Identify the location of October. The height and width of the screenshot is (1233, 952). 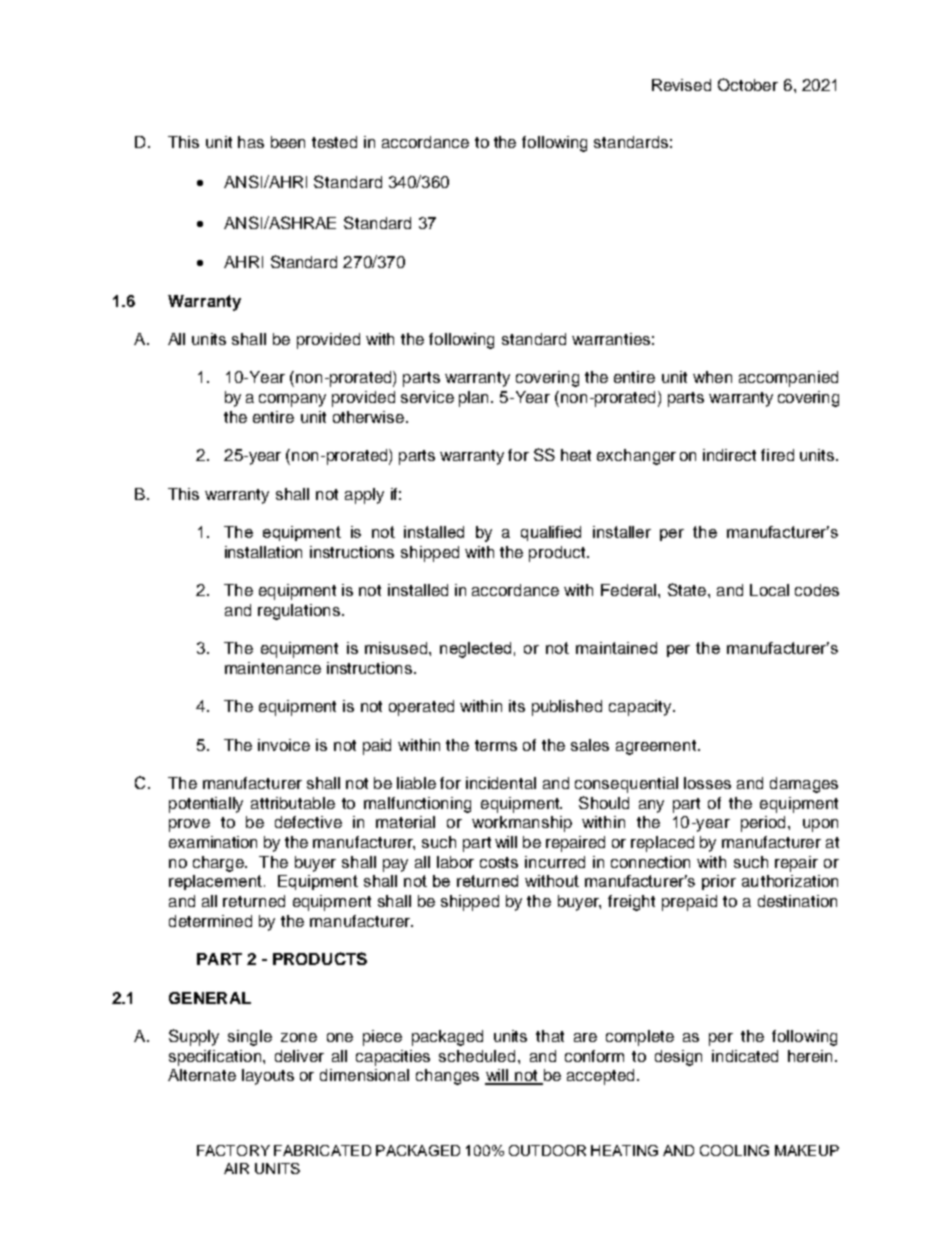
(748, 84).
